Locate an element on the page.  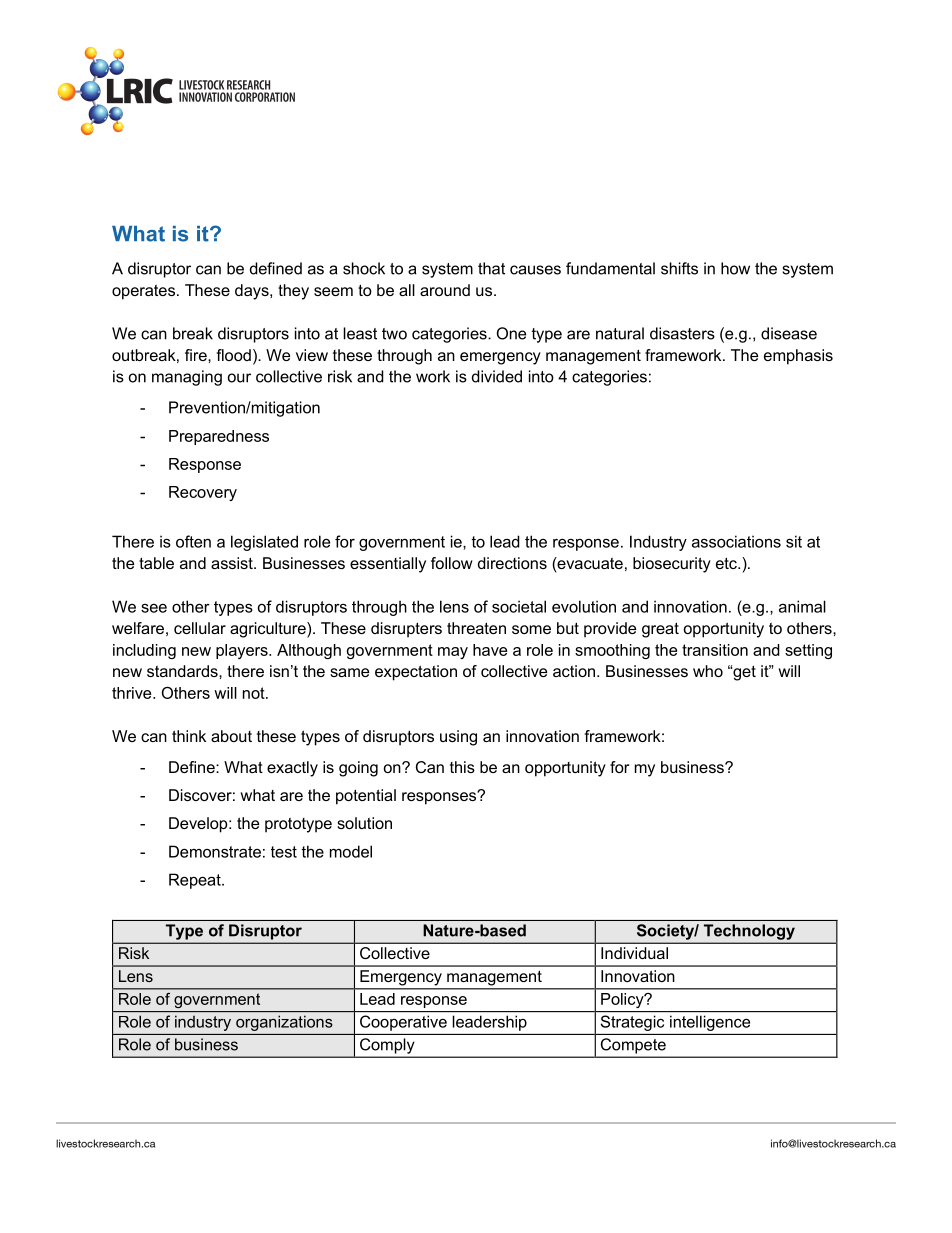
divided is located at coordinates (497, 376).
